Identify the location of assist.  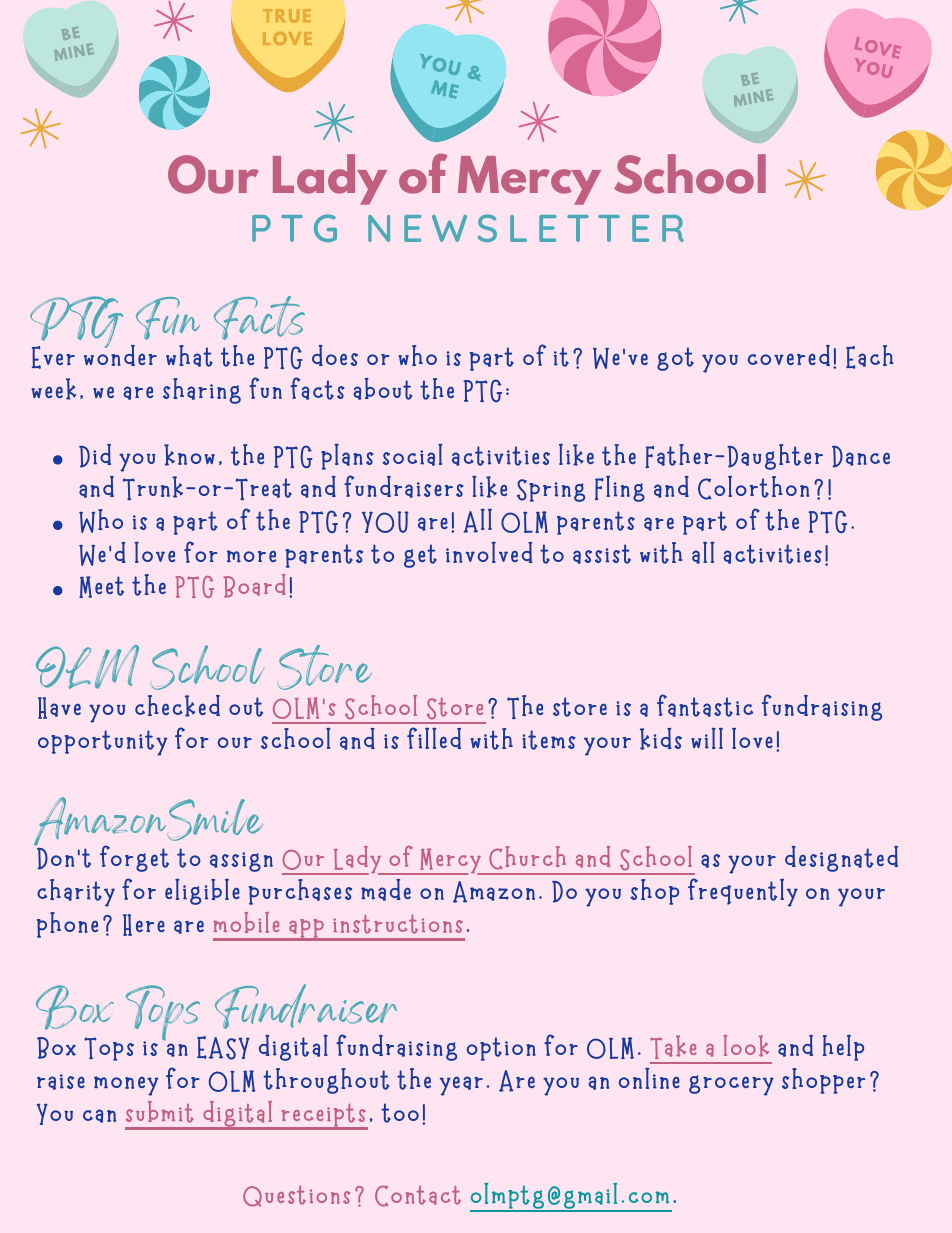
(602, 554).
